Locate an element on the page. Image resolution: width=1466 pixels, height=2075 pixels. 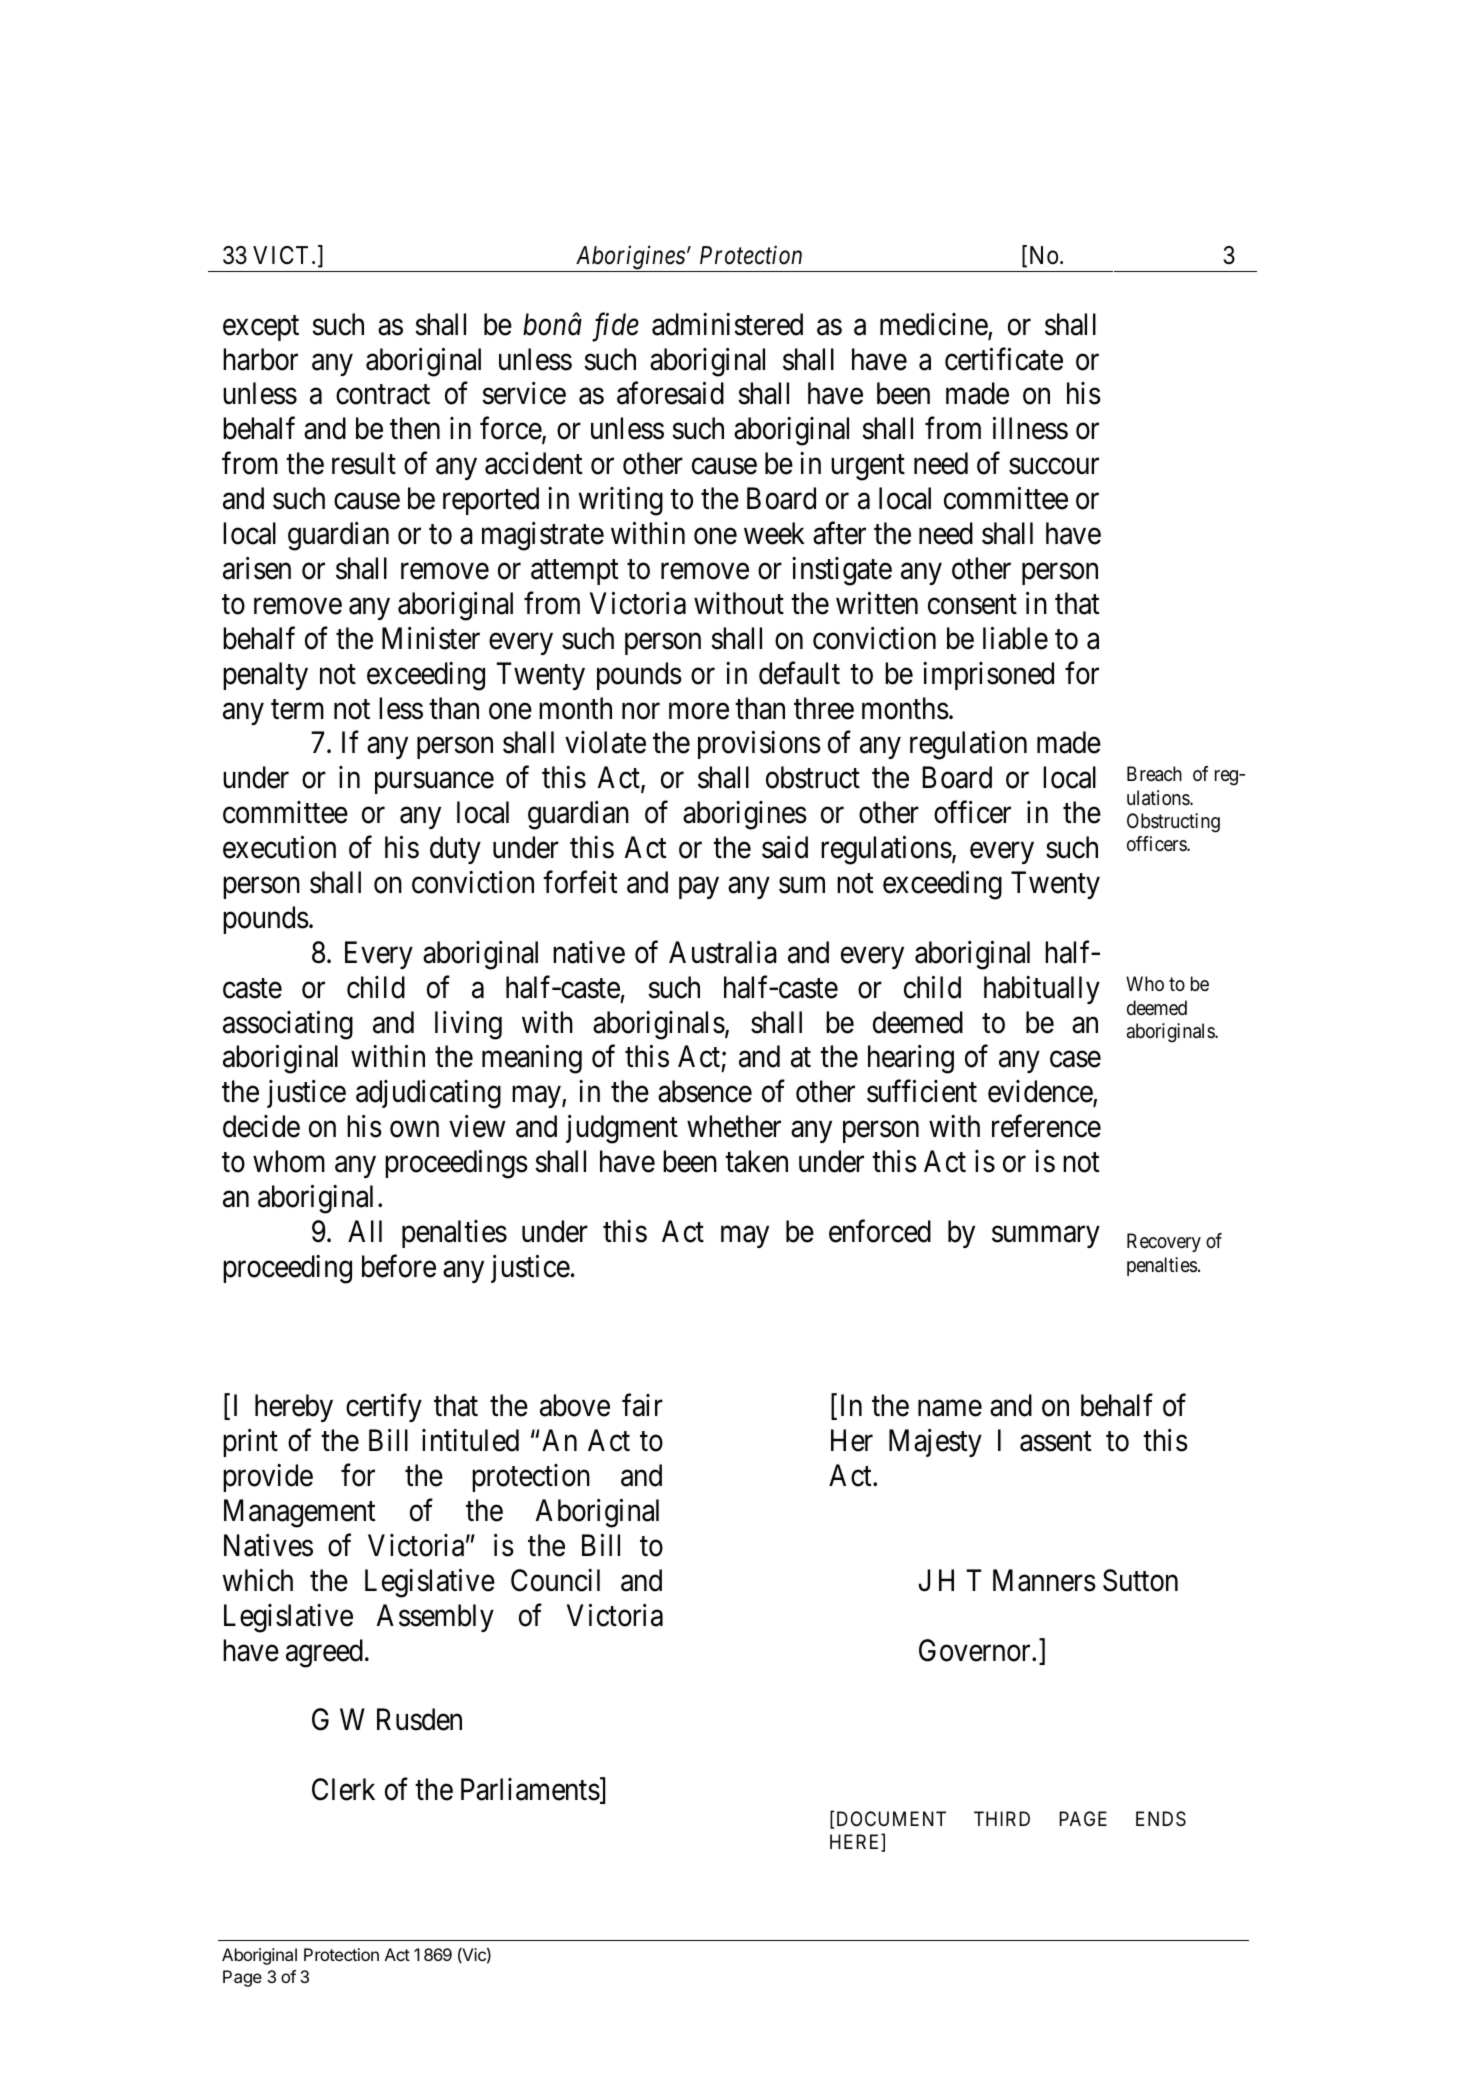
case is located at coordinates (1075, 1060).
